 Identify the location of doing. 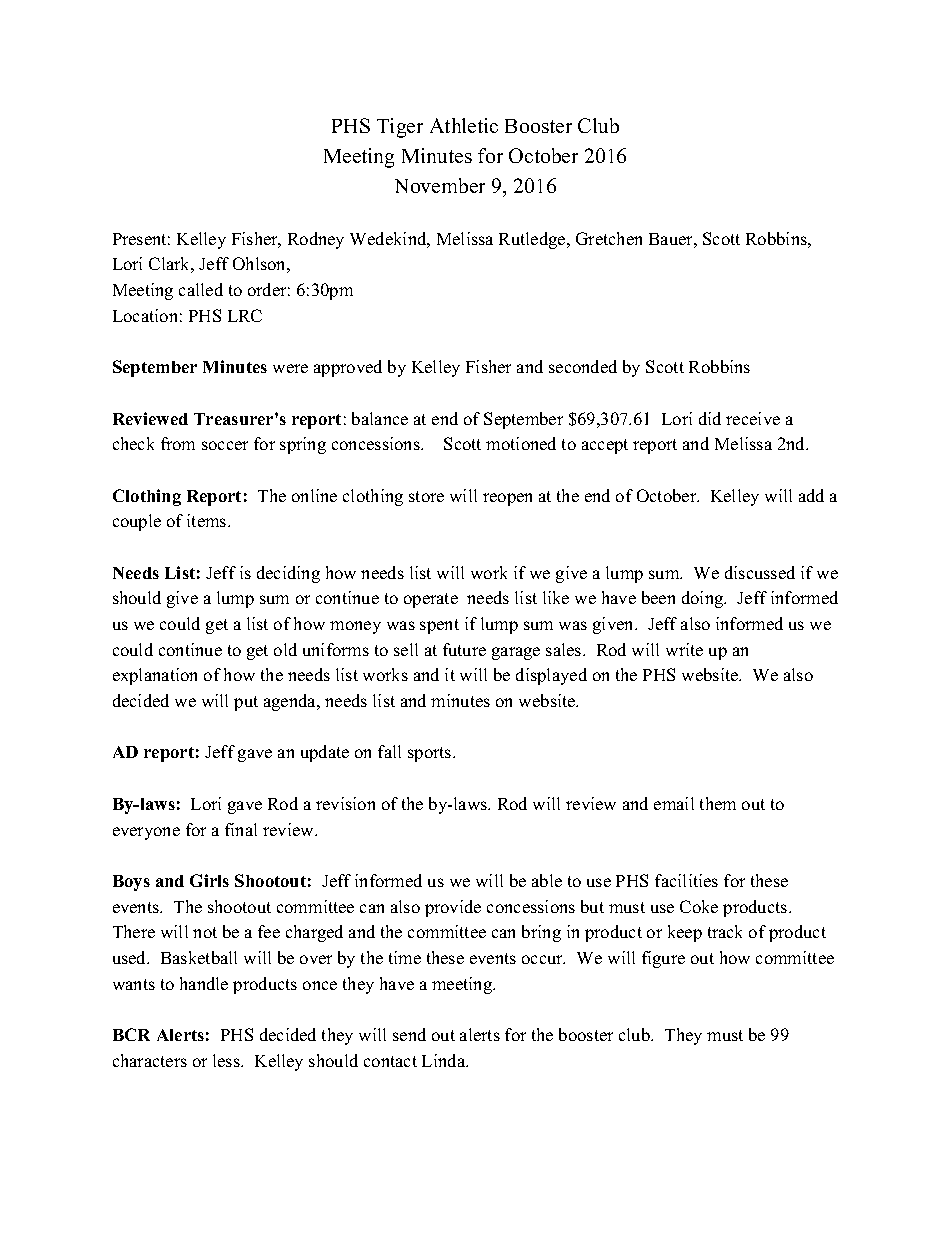
(703, 599).
